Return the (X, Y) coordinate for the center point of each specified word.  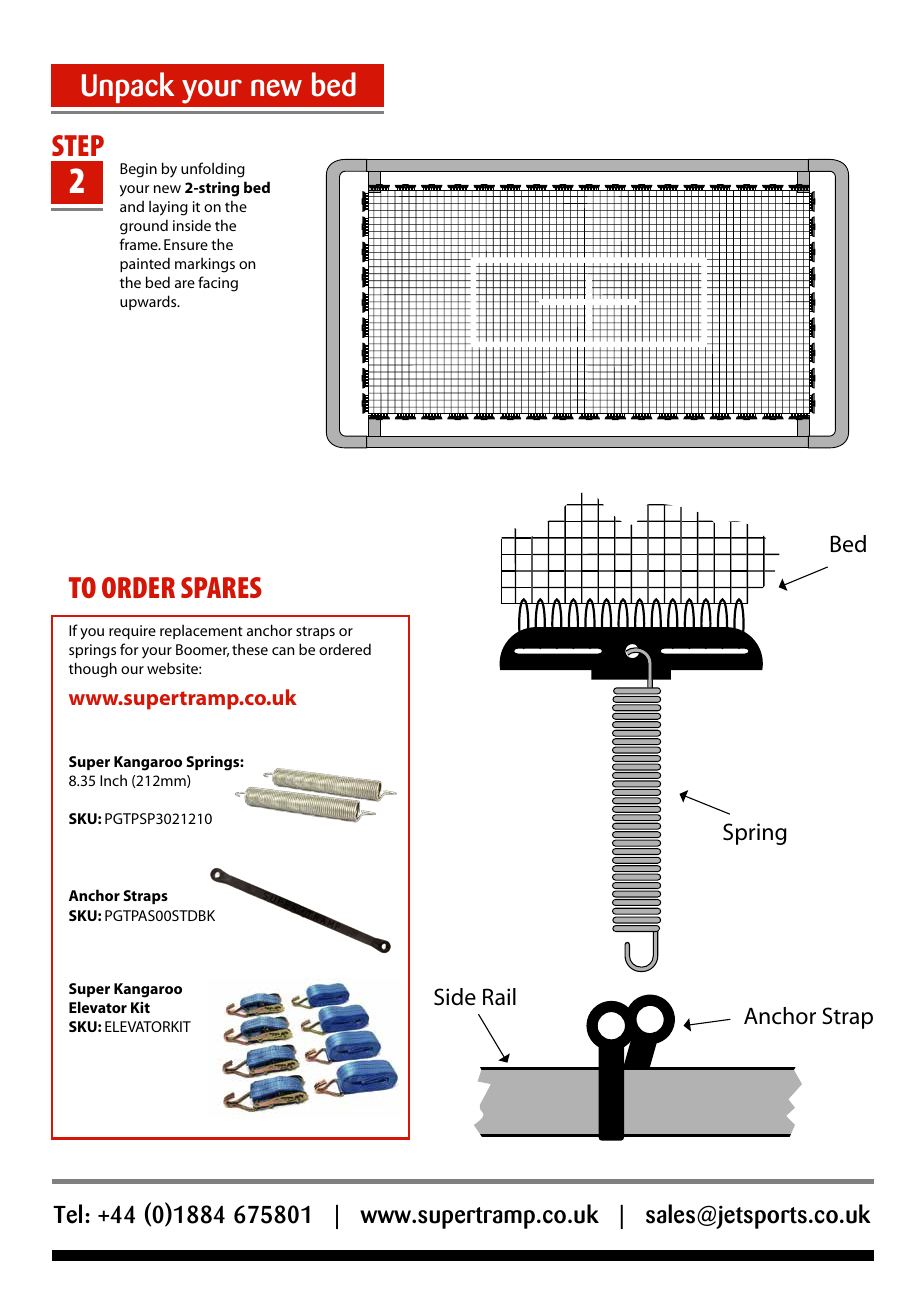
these (250, 649)
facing (218, 284)
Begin (138, 170)
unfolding (213, 170)
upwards (149, 302)
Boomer (202, 650)
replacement (201, 631)
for (129, 649)
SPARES (221, 587)
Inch (113, 780)
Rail (499, 997)
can (283, 651)
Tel (67, 1214)
